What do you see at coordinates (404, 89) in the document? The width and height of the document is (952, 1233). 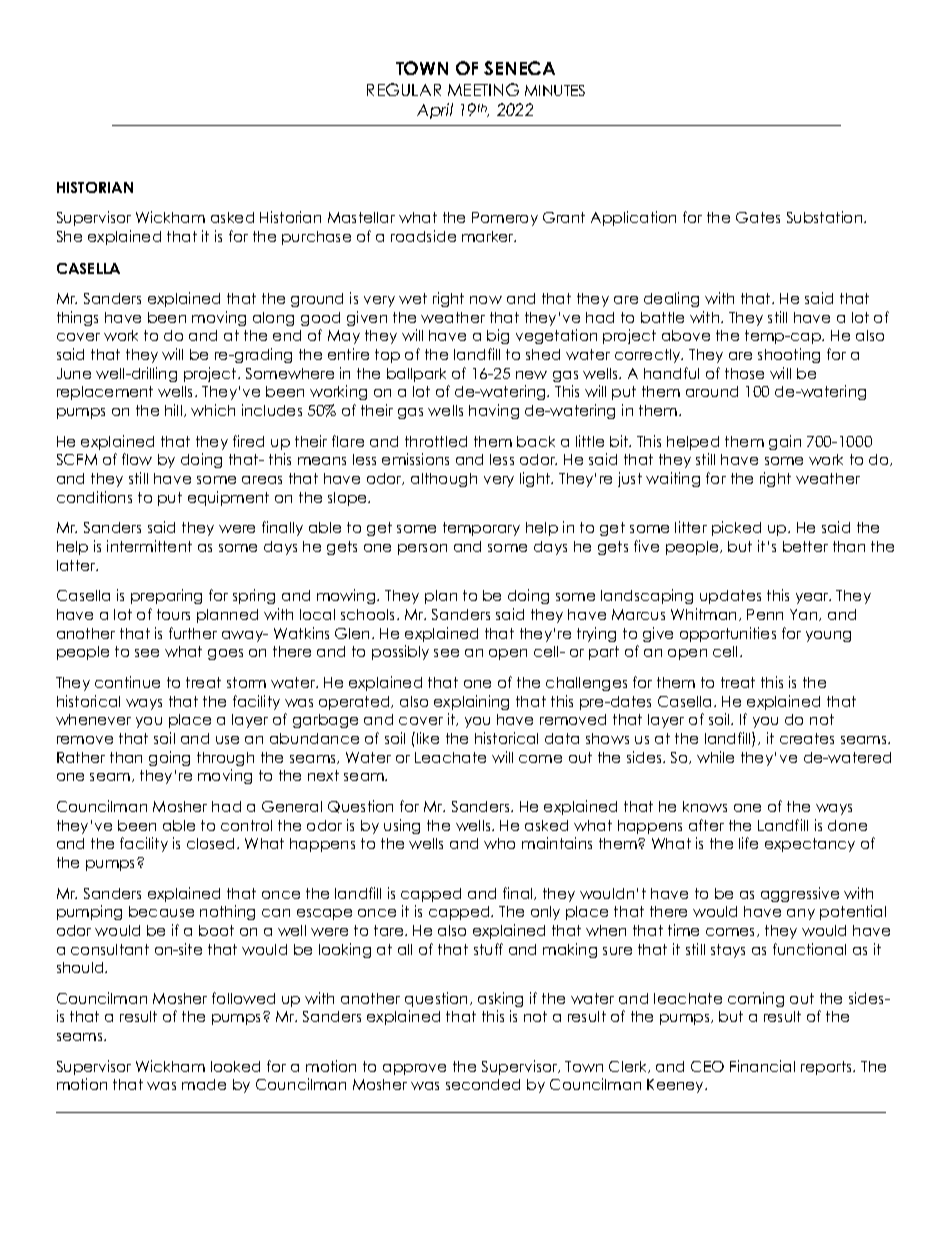 I see `REGULAR` at bounding box center [404, 89].
